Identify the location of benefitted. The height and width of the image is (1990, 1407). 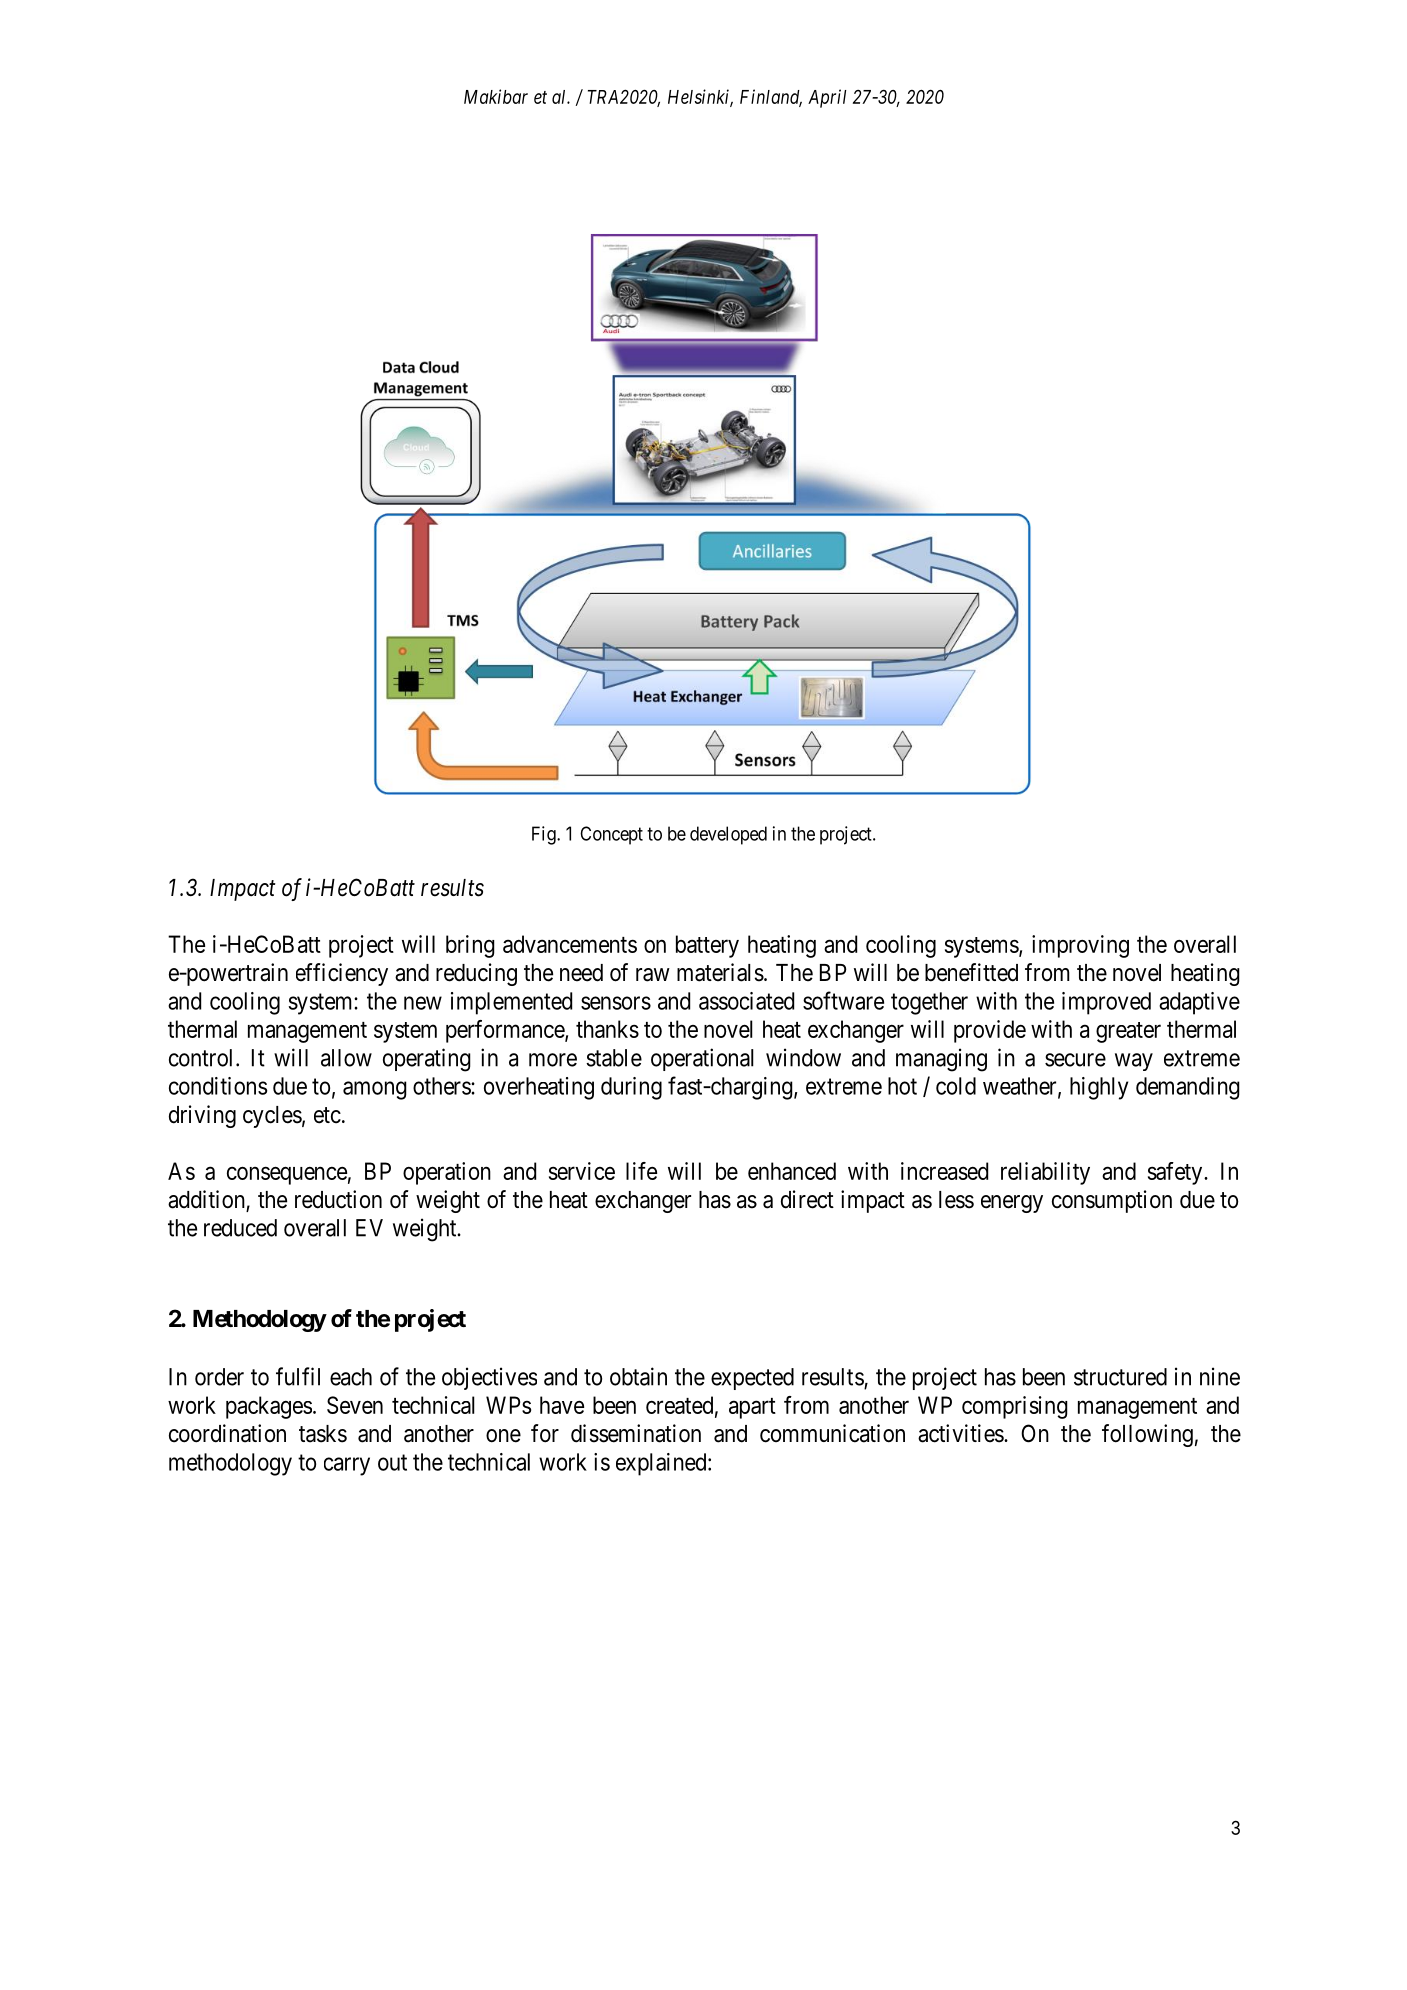
(971, 972).
